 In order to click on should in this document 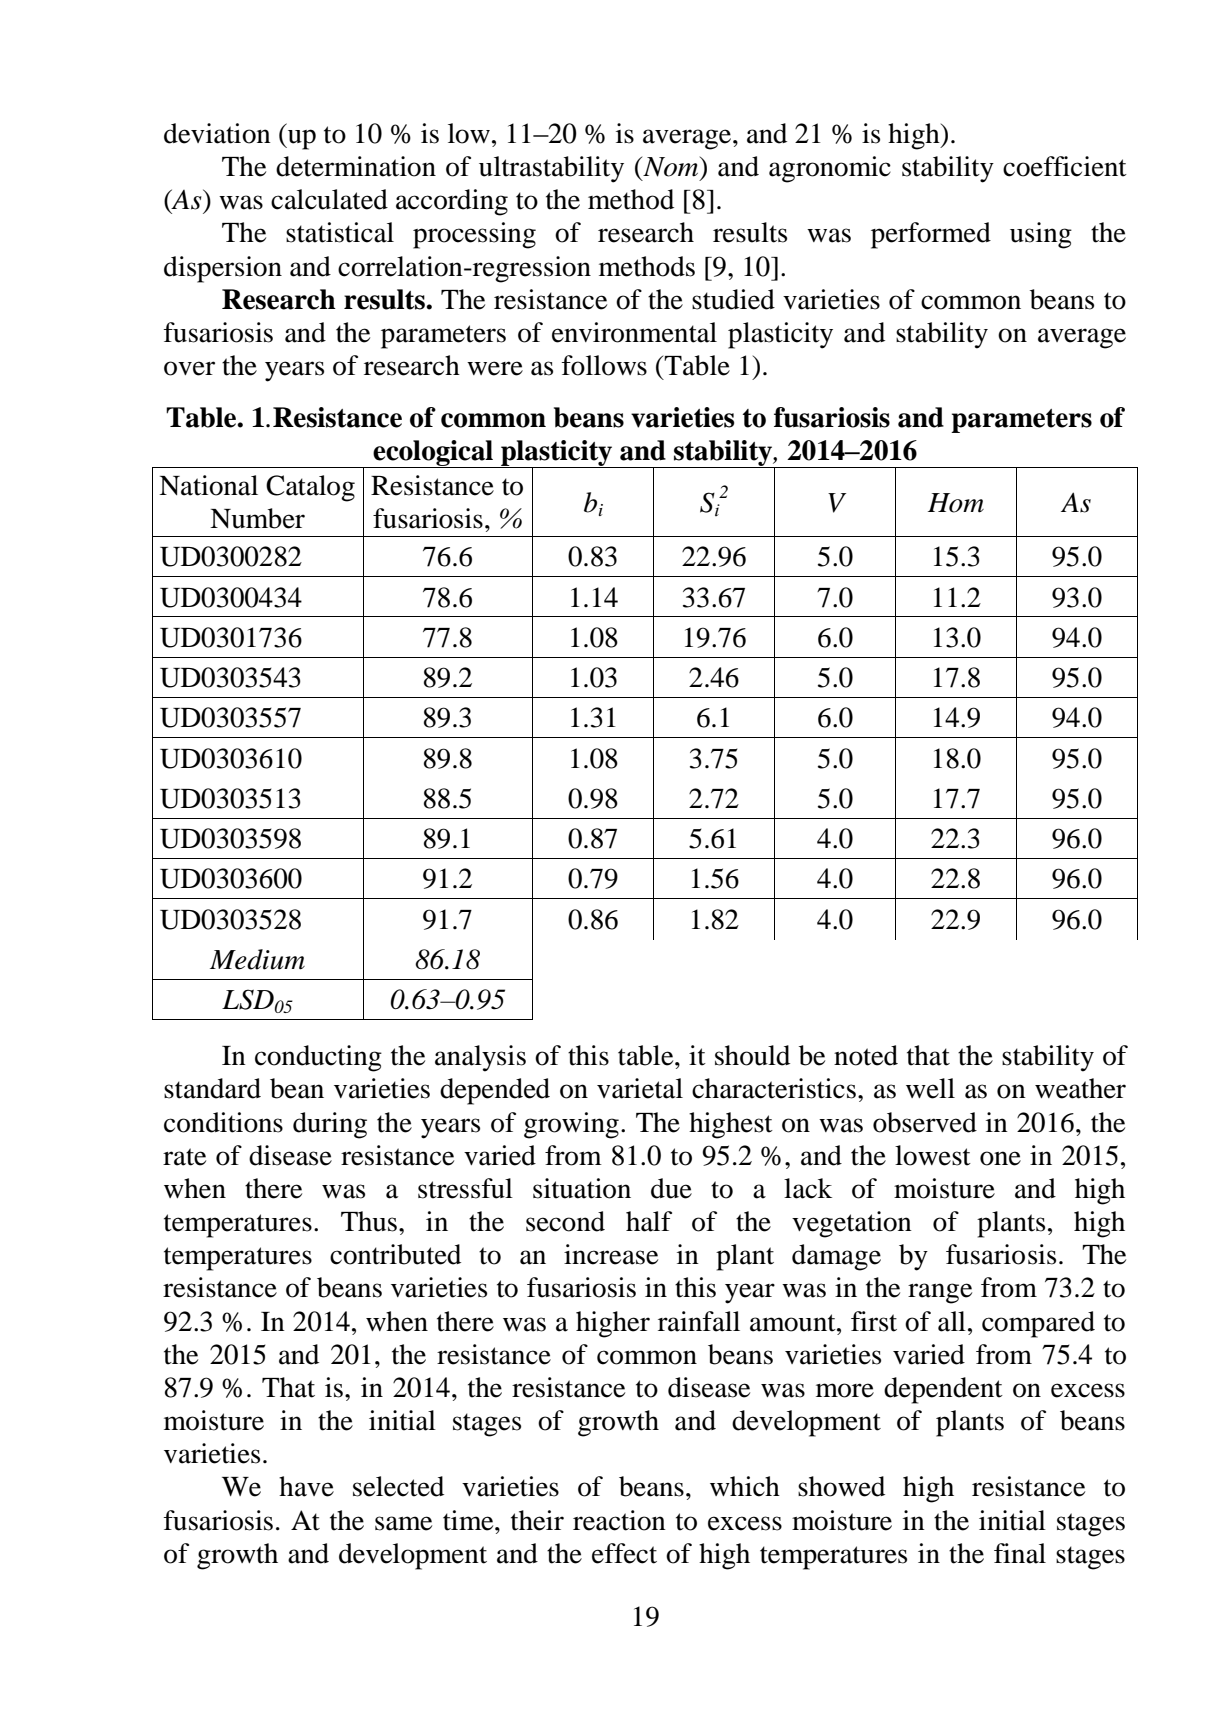, I will do `click(752, 1055)`.
